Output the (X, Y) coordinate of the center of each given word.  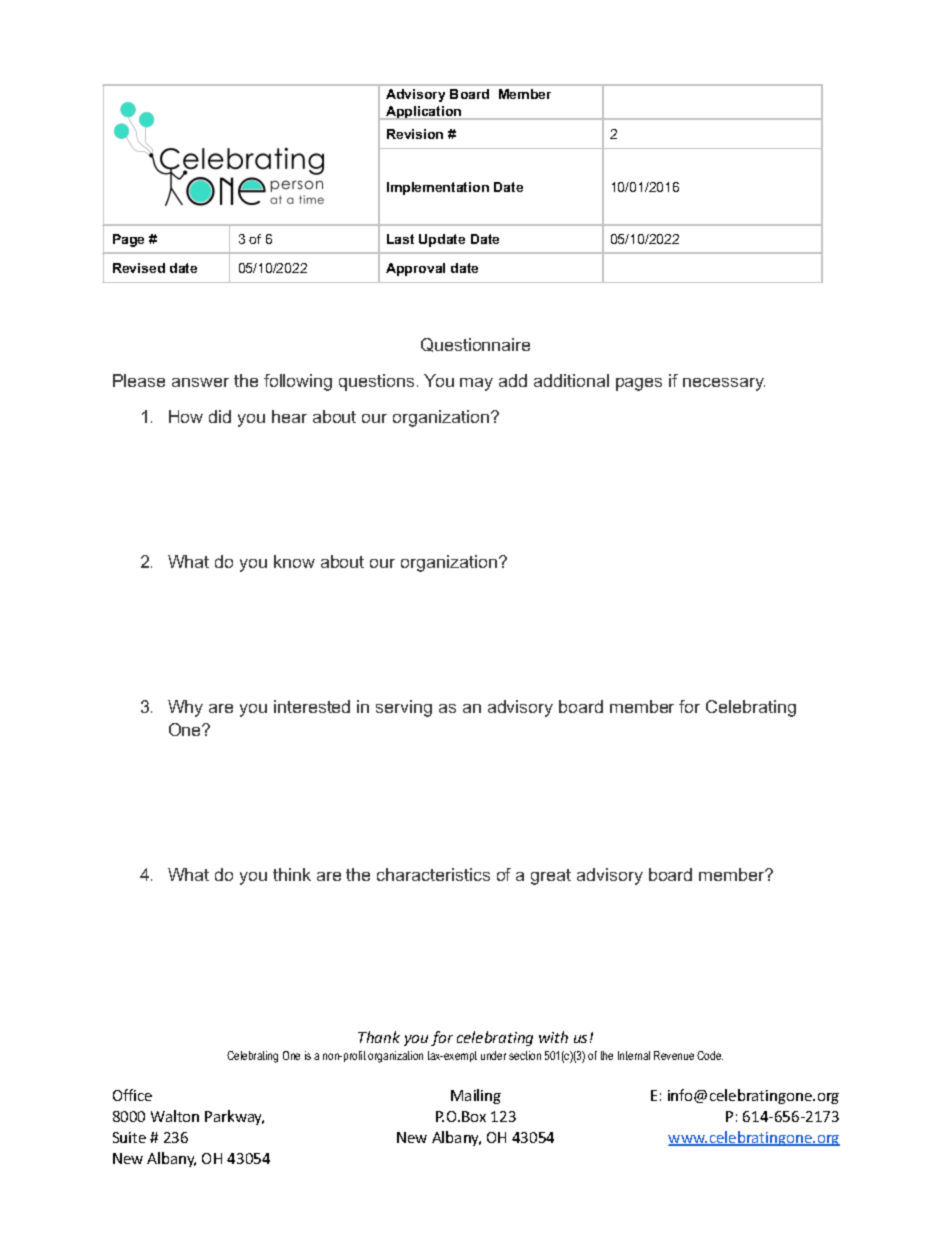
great (551, 877)
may (476, 384)
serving (404, 708)
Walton (175, 1116)
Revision (415, 134)
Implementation (438, 188)
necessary (724, 384)
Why (185, 708)
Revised (139, 268)
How (186, 416)
